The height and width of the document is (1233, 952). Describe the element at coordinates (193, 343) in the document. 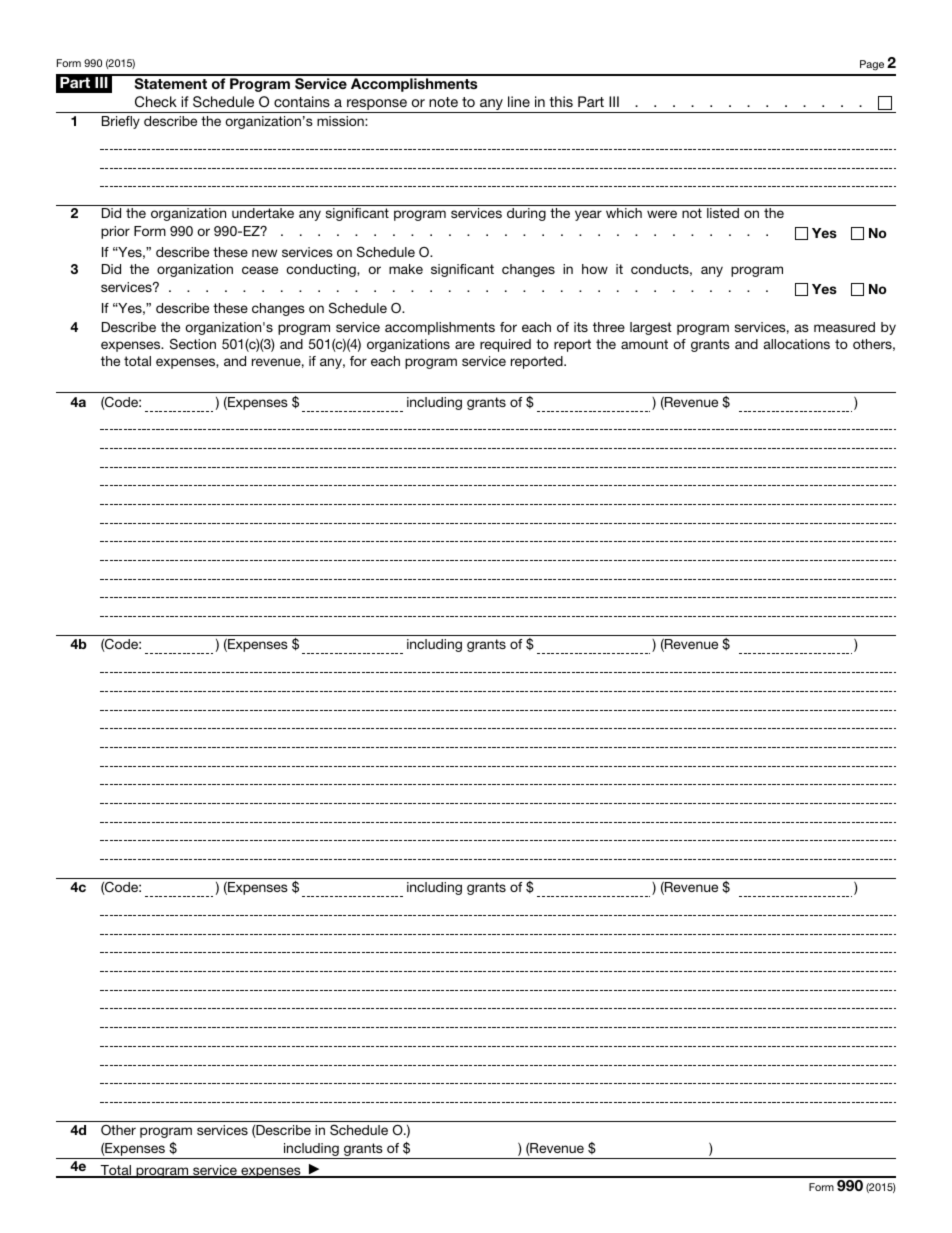

I see `Section` at that location.
